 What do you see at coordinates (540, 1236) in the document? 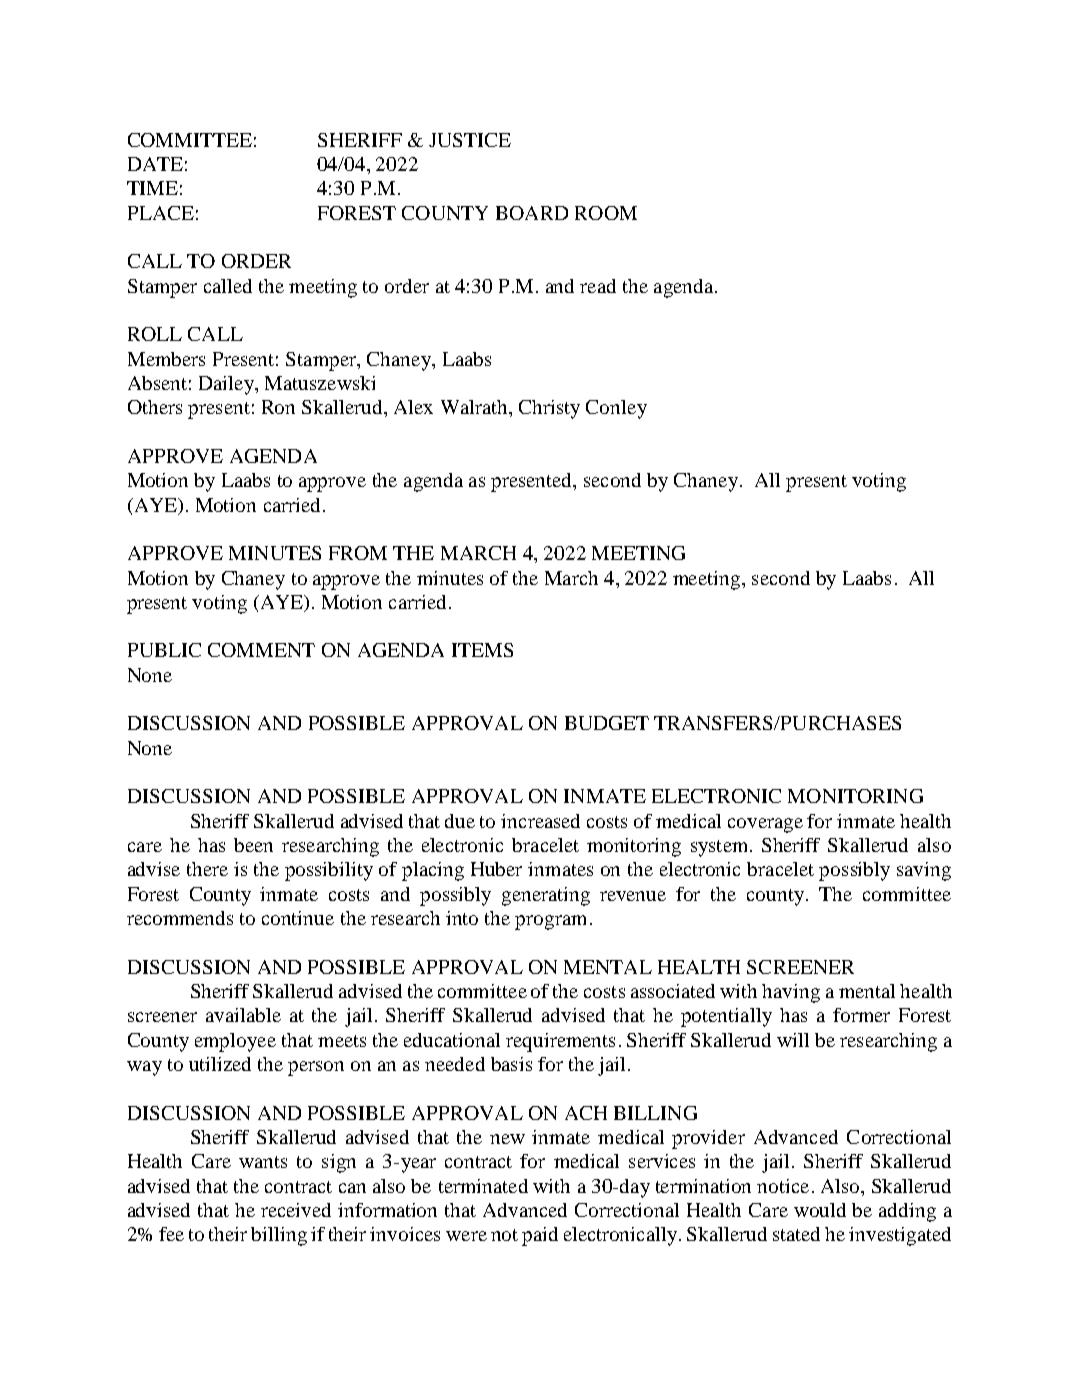
I see `paid` at bounding box center [540, 1236].
